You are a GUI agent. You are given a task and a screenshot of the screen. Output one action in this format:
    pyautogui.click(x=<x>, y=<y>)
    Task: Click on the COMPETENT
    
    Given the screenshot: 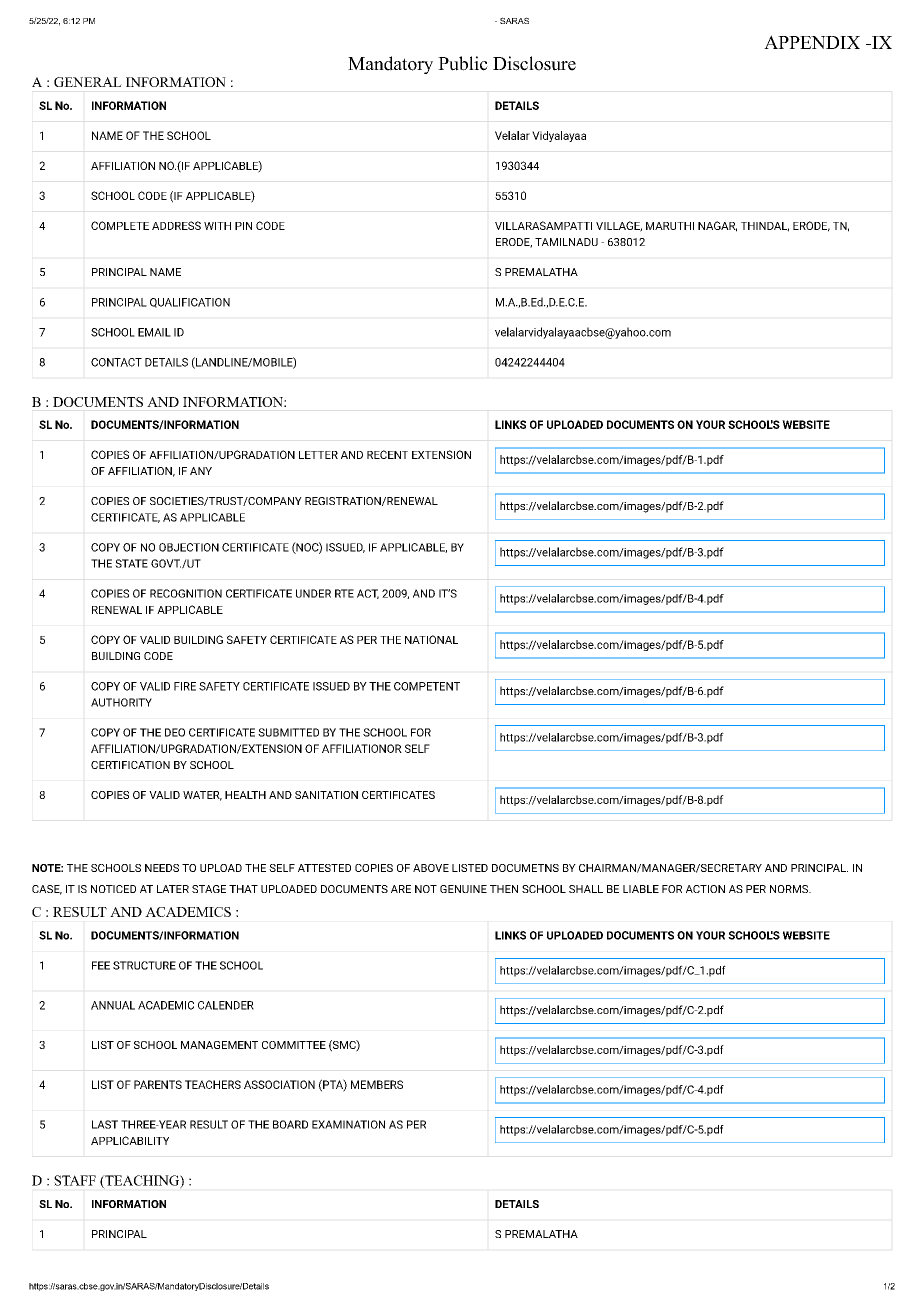 What is the action you would take?
    pyautogui.click(x=427, y=686)
